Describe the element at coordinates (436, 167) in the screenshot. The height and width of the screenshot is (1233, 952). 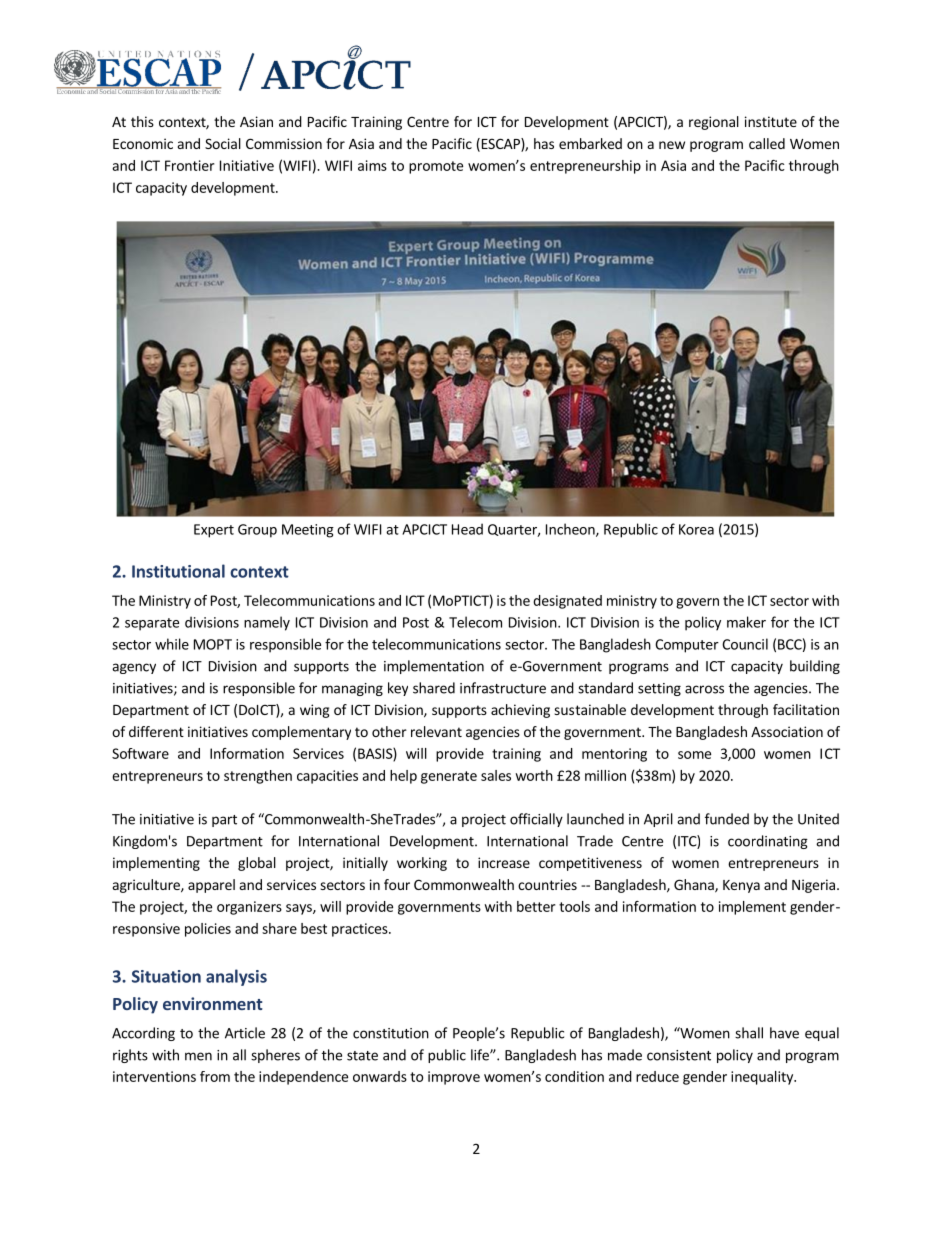
I see `promote` at that location.
